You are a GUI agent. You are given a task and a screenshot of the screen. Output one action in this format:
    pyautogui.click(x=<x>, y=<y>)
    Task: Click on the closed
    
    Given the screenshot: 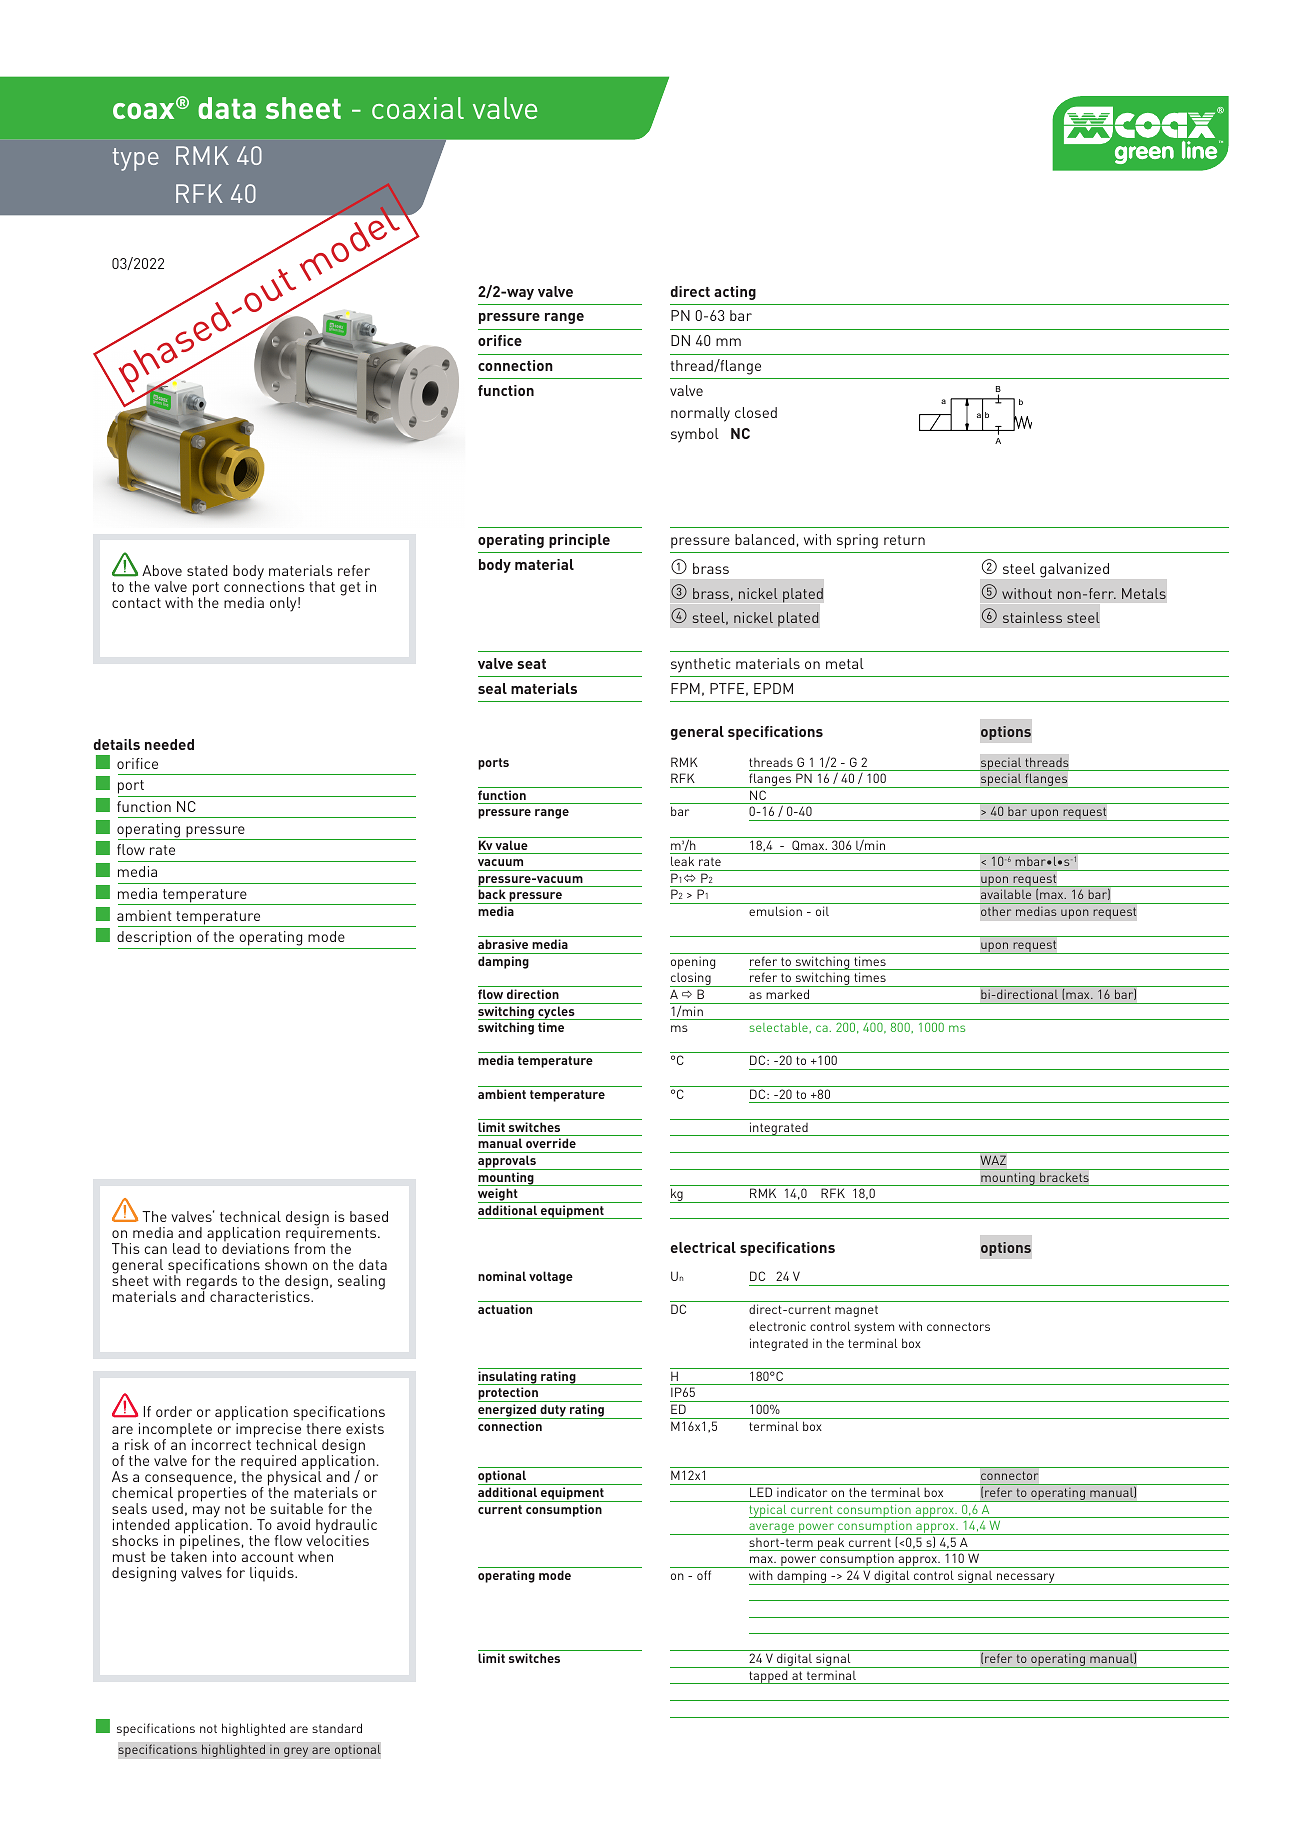 What is the action you would take?
    pyautogui.click(x=756, y=412)
